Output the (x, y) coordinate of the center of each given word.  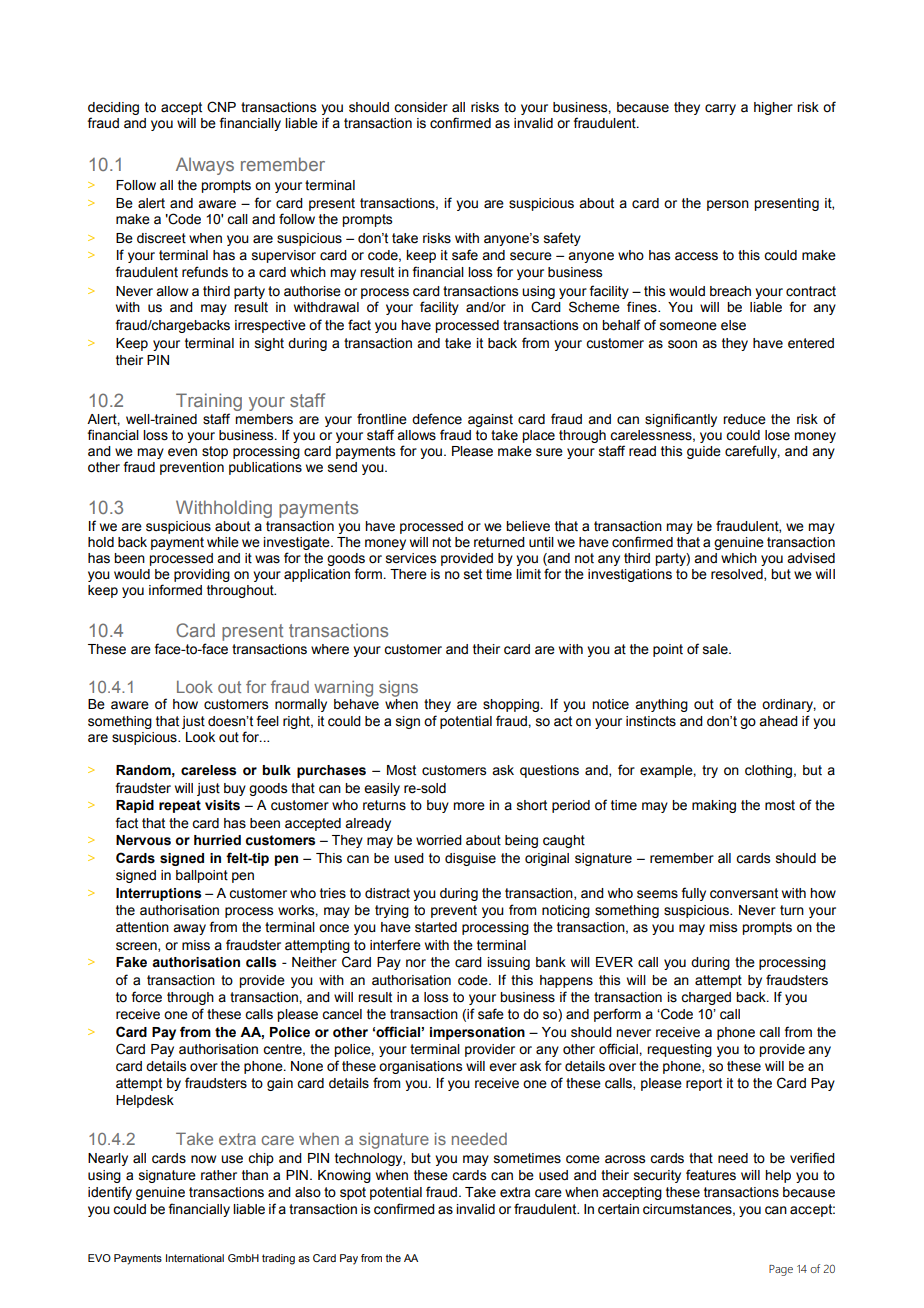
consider (421, 107)
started (436, 927)
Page (781, 1270)
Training (209, 402)
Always (205, 166)
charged (706, 998)
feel (267, 721)
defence (437, 419)
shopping (511, 705)
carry (720, 109)
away (189, 929)
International (195, 1258)
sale (716, 649)
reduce (744, 419)
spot (353, 1193)
